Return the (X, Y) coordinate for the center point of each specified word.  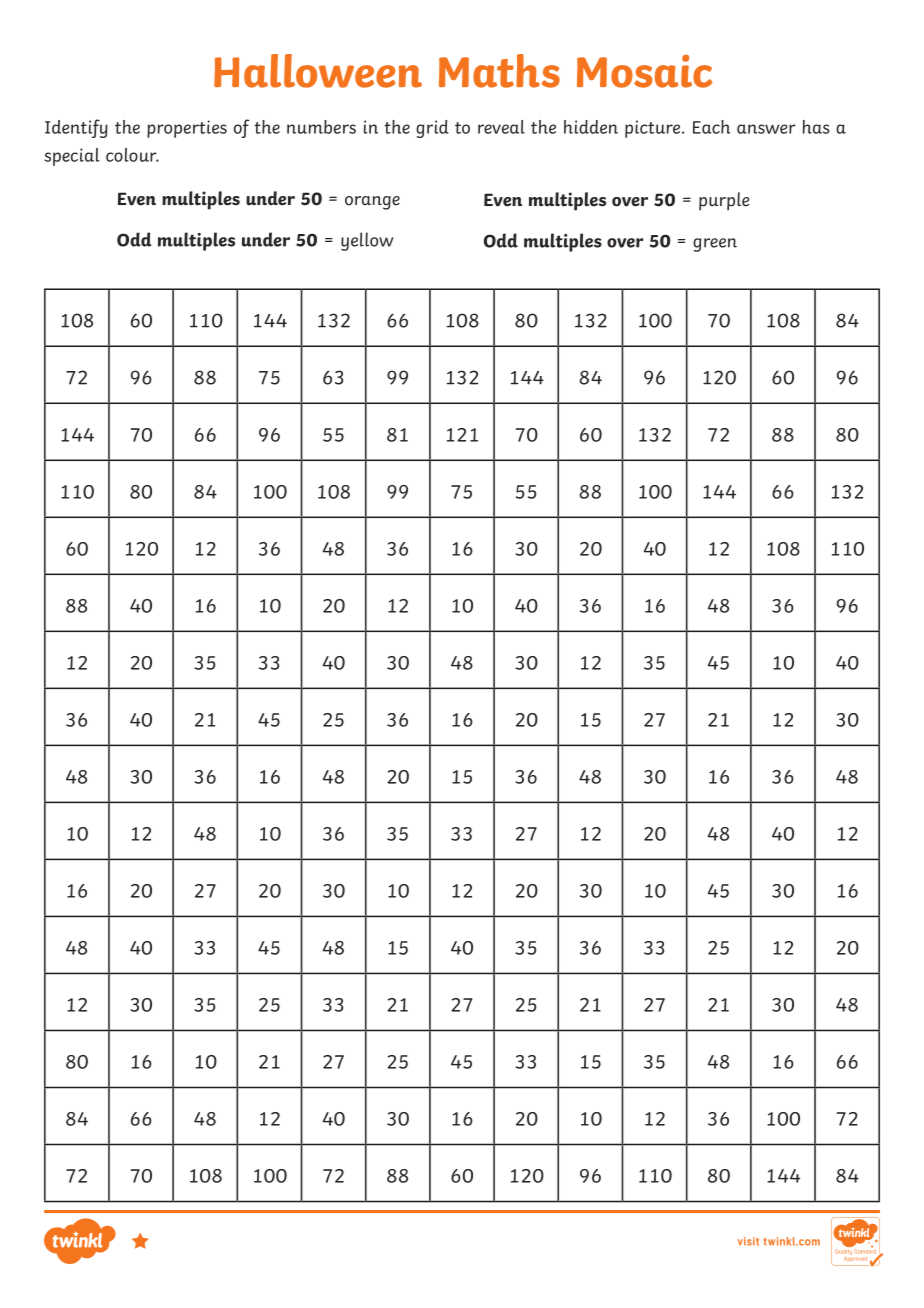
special (72, 157)
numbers (321, 127)
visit (748, 1241)
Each (712, 127)
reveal (501, 127)
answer (766, 129)
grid (432, 129)
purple (724, 201)
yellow (367, 241)
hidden (591, 127)
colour (132, 155)
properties (187, 129)
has (816, 127)
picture (654, 129)
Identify (76, 128)
